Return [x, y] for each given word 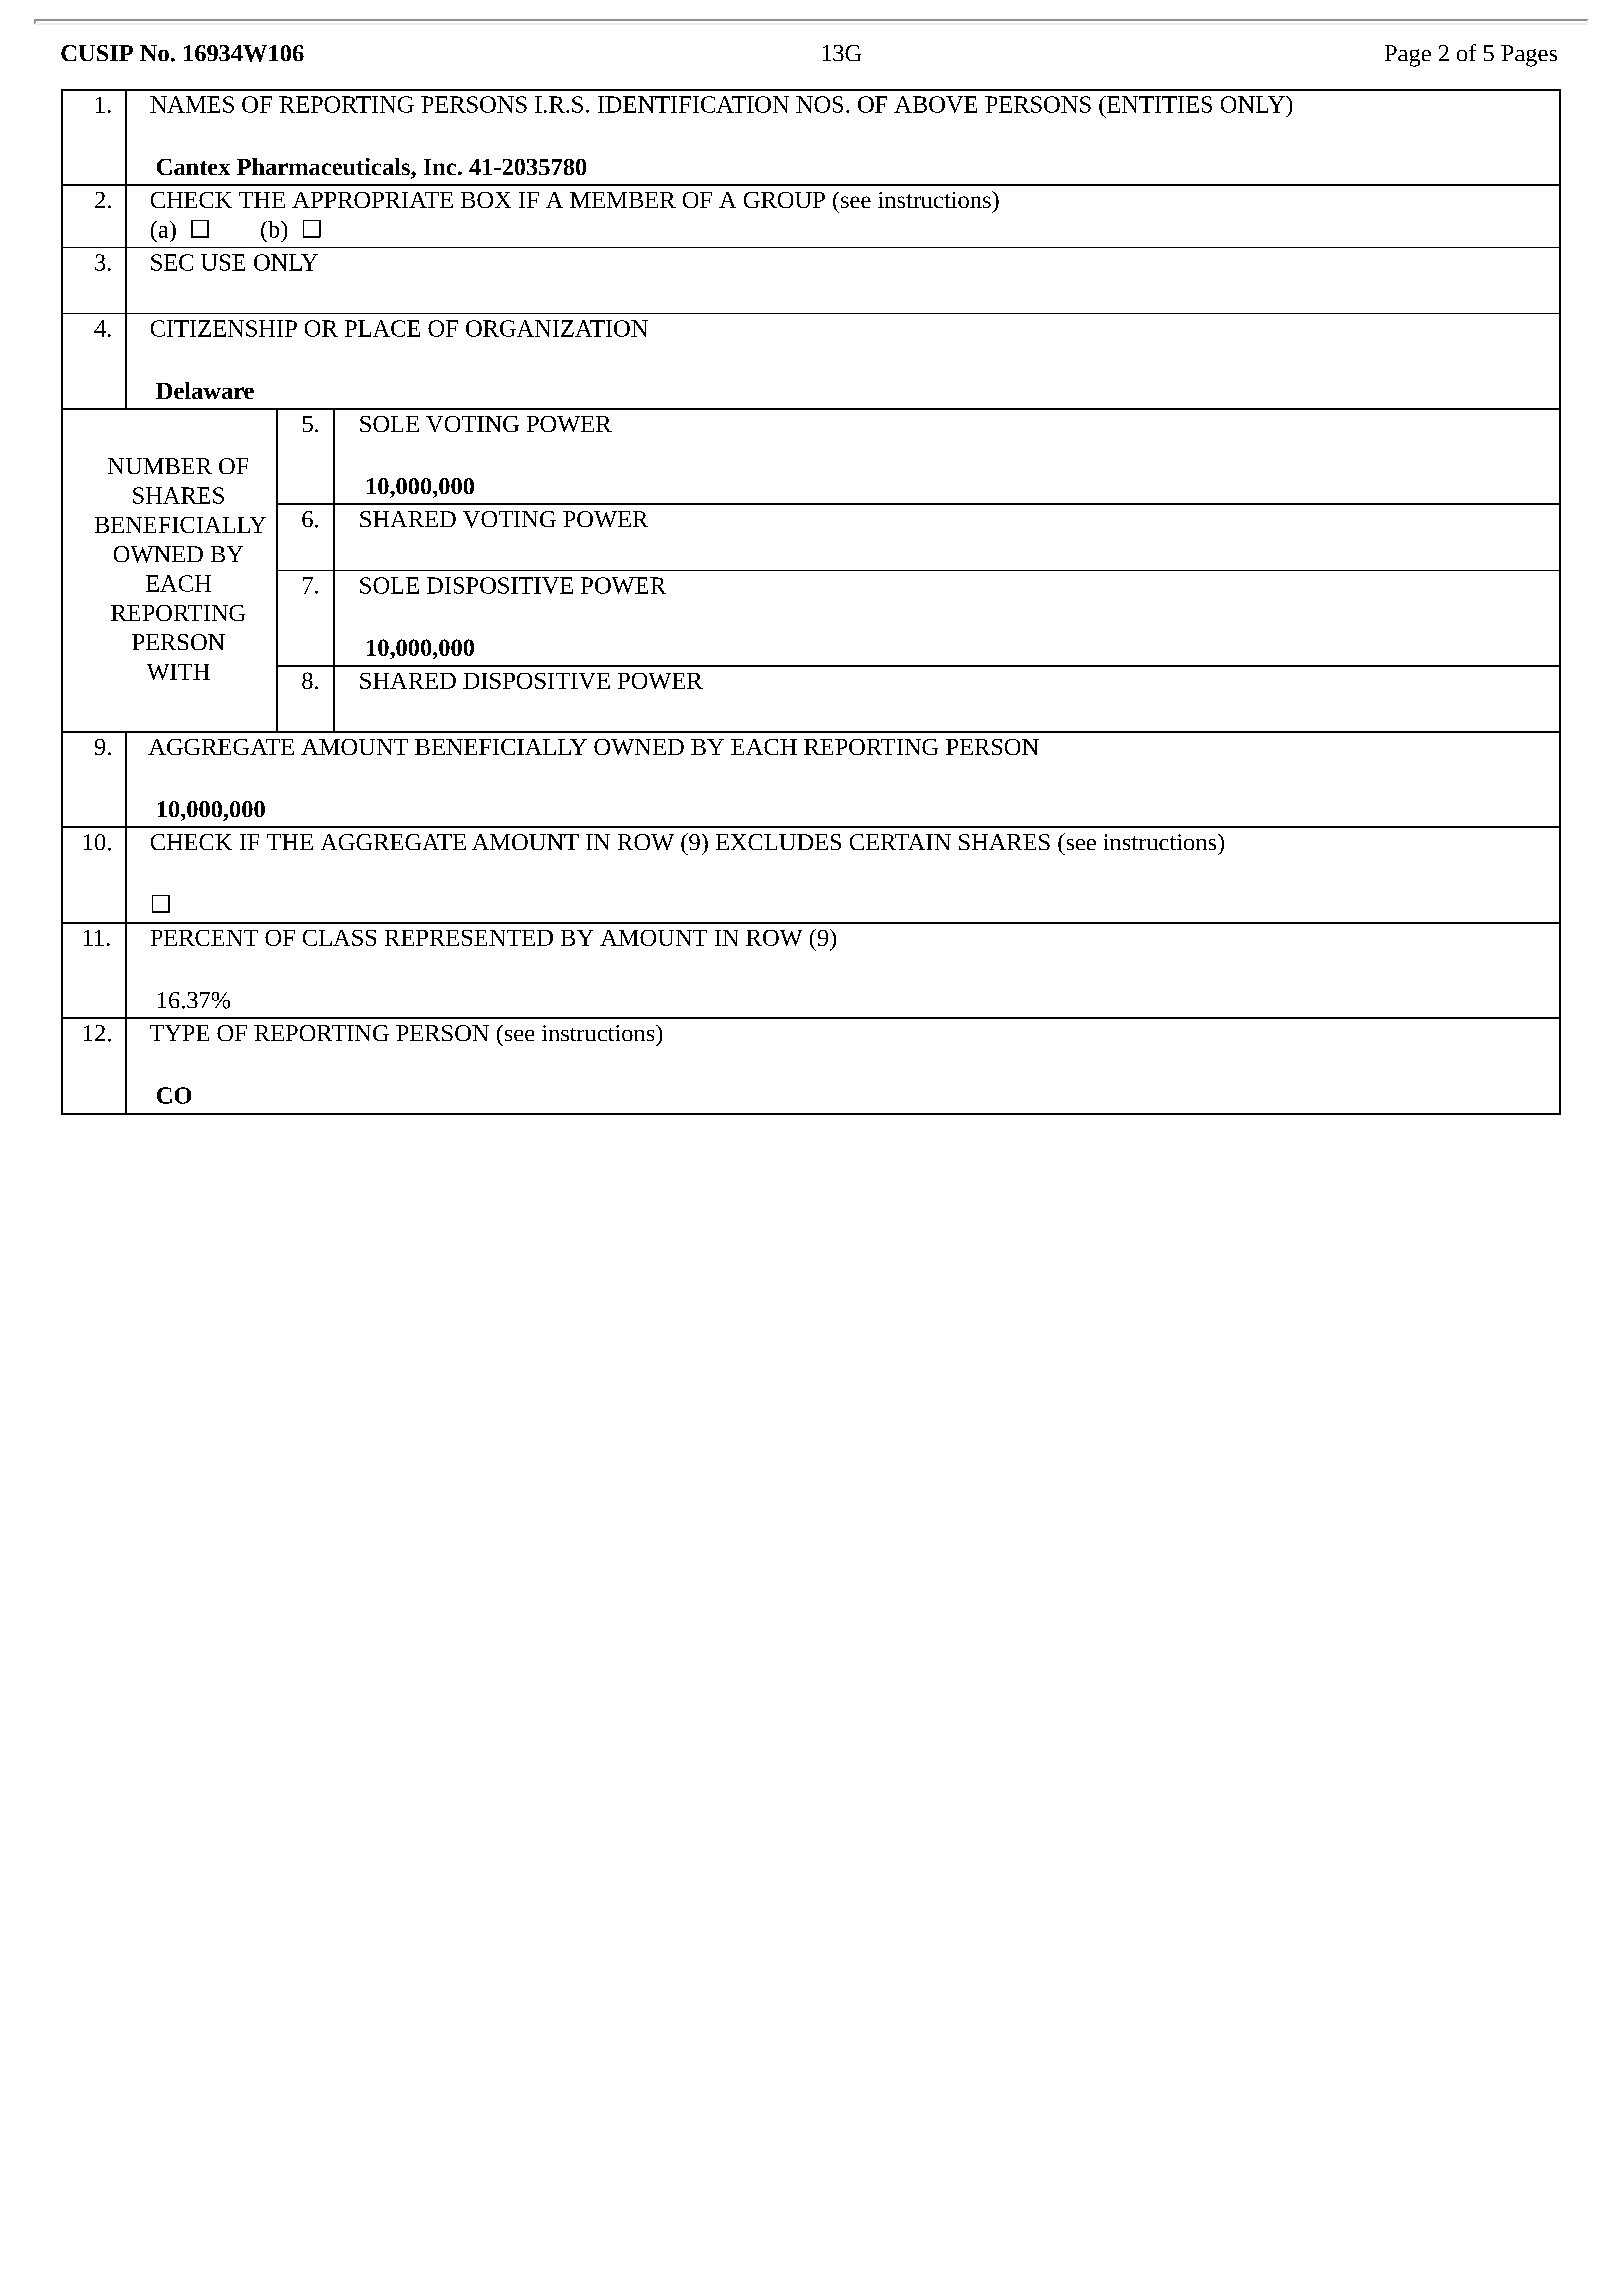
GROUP [784, 200]
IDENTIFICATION [693, 104]
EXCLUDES [778, 842]
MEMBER [623, 200]
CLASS [339, 938]
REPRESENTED [469, 938]
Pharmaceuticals [324, 168]
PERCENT [204, 938]
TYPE [179, 1033]
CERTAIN [900, 842]
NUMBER [160, 466]
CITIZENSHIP [224, 328]
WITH [178, 672]
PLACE [382, 328]
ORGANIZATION [557, 328]
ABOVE [935, 104]
